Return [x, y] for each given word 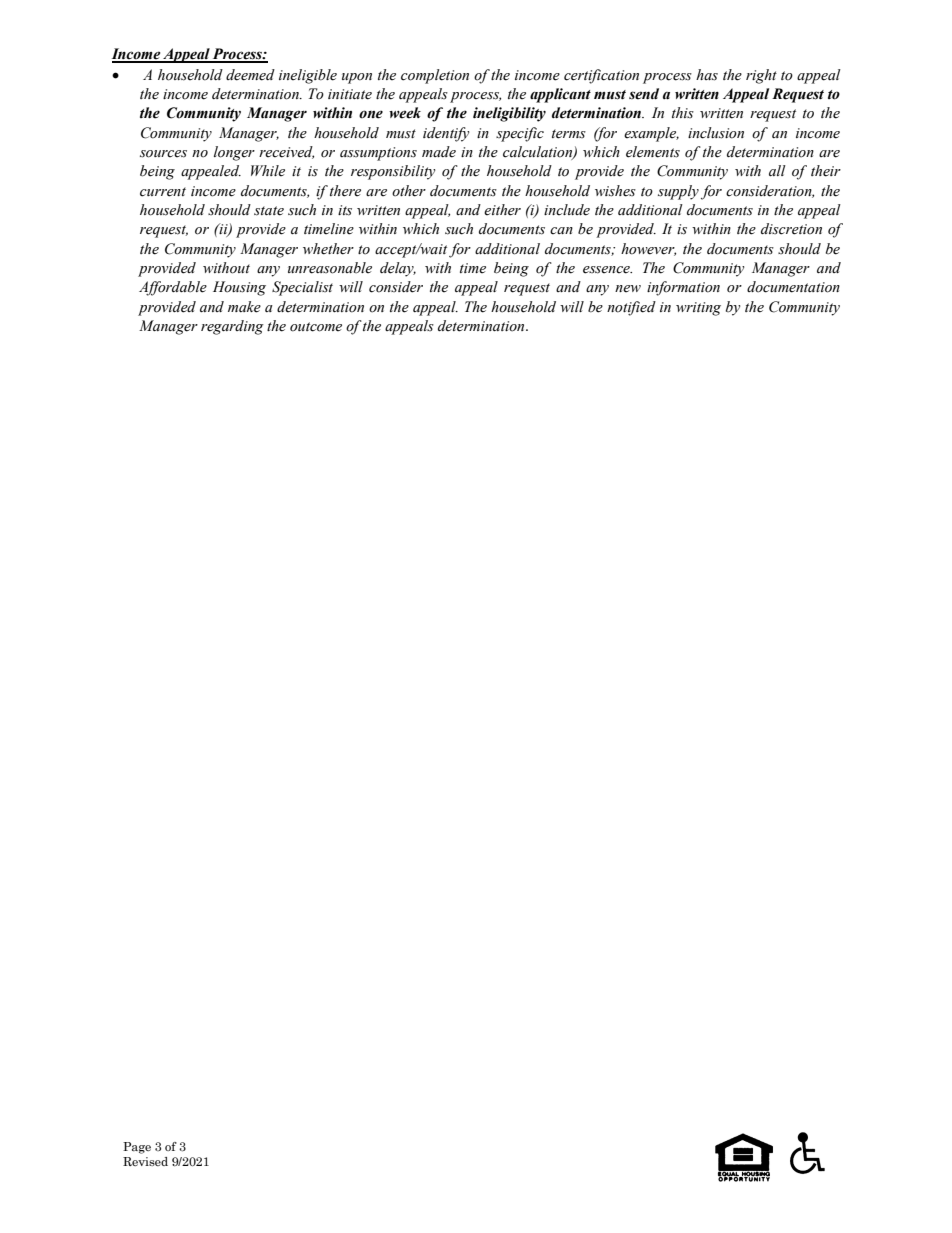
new [628, 289]
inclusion [716, 133]
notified [631, 308]
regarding [232, 327]
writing [698, 309]
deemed [250, 75]
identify [446, 134]
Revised [145, 1161]
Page [137, 1148]
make [244, 307]
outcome [316, 327]
